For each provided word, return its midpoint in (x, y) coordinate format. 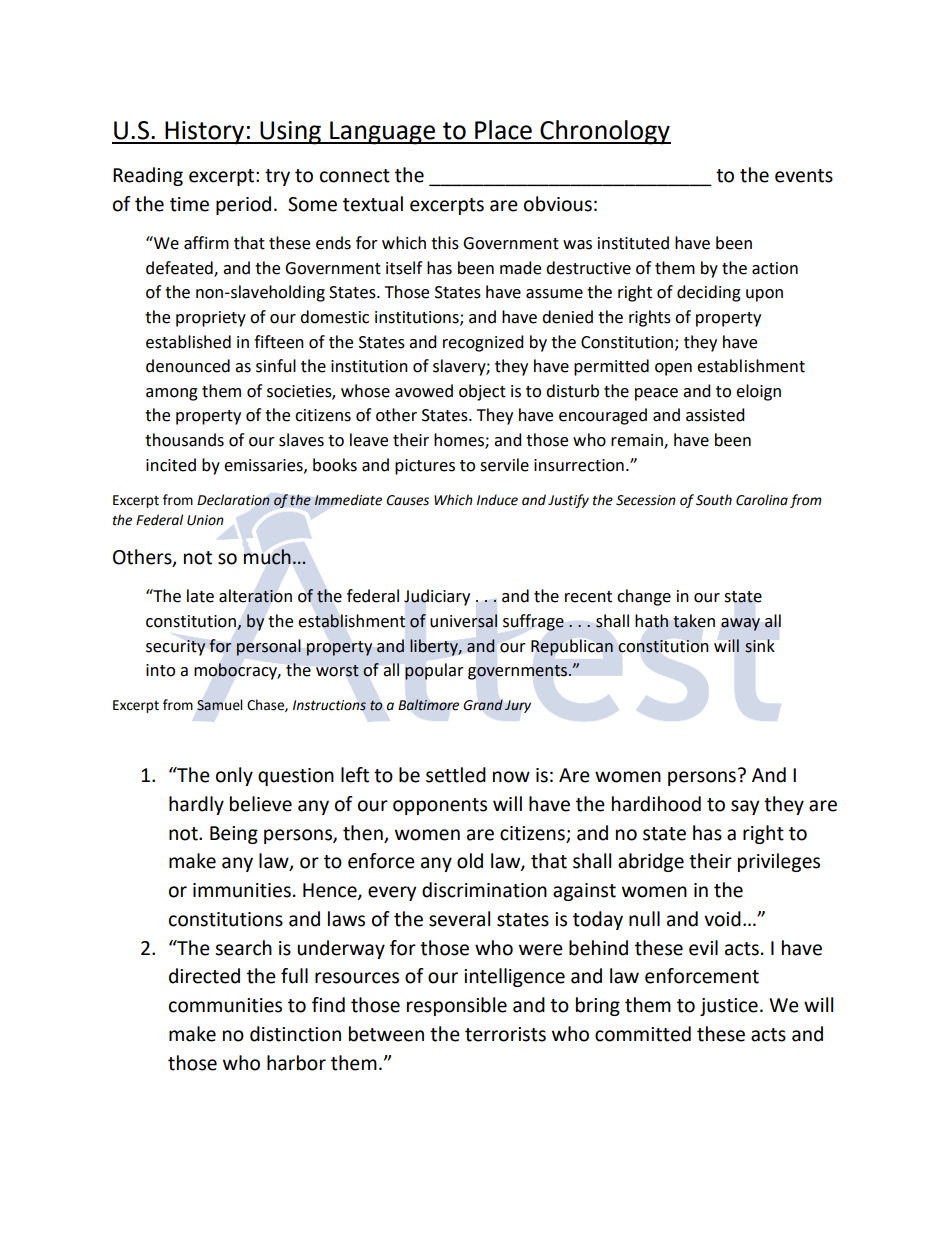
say (745, 807)
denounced (188, 366)
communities (225, 1005)
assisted (715, 415)
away (740, 624)
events (804, 176)
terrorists (505, 1034)
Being (234, 835)
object (482, 392)
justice (729, 1007)
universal (463, 621)
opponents (440, 806)
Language (383, 133)
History (205, 133)
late (200, 596)
